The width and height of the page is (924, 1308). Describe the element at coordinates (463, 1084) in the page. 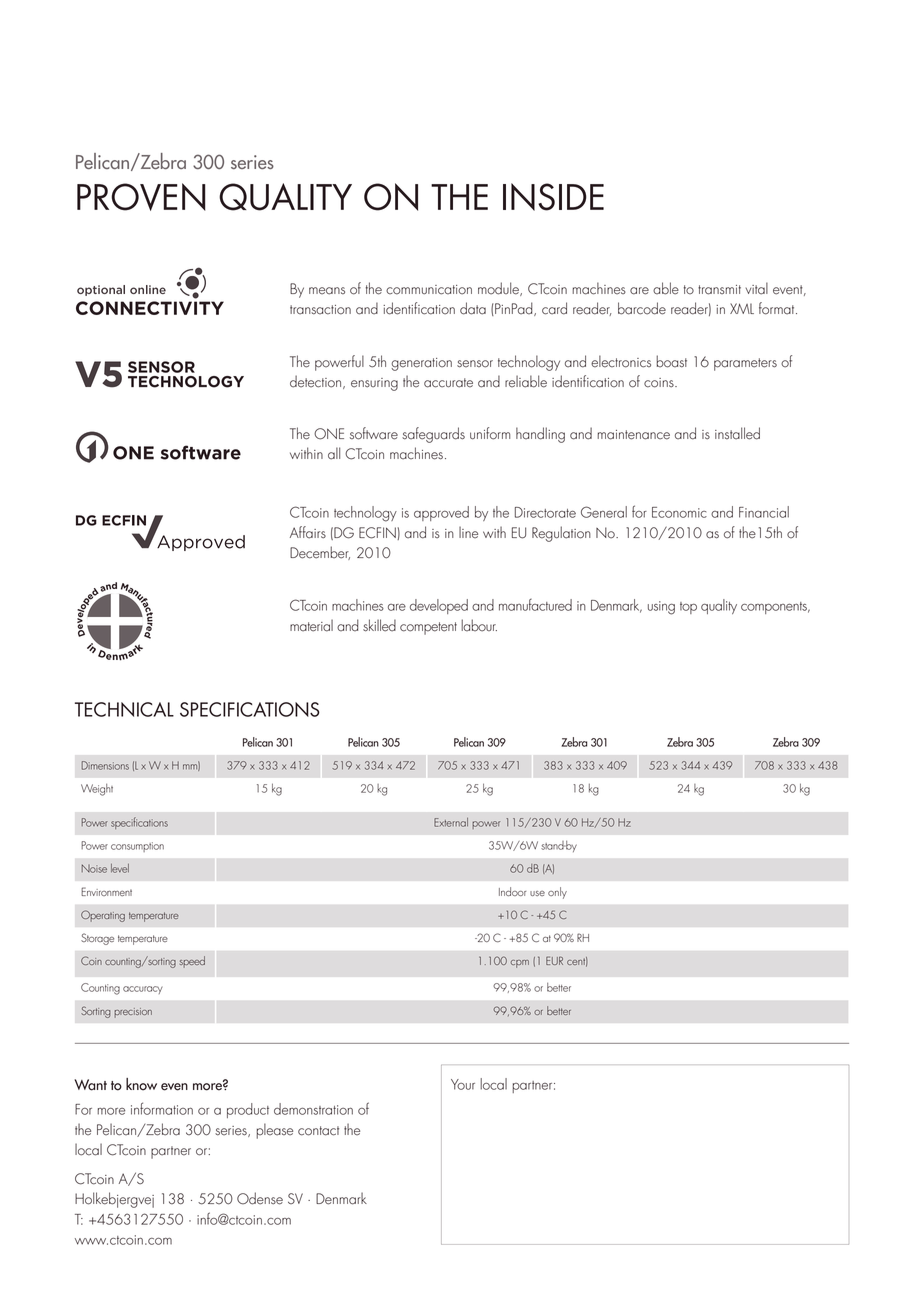

I see `Your` at that location.
